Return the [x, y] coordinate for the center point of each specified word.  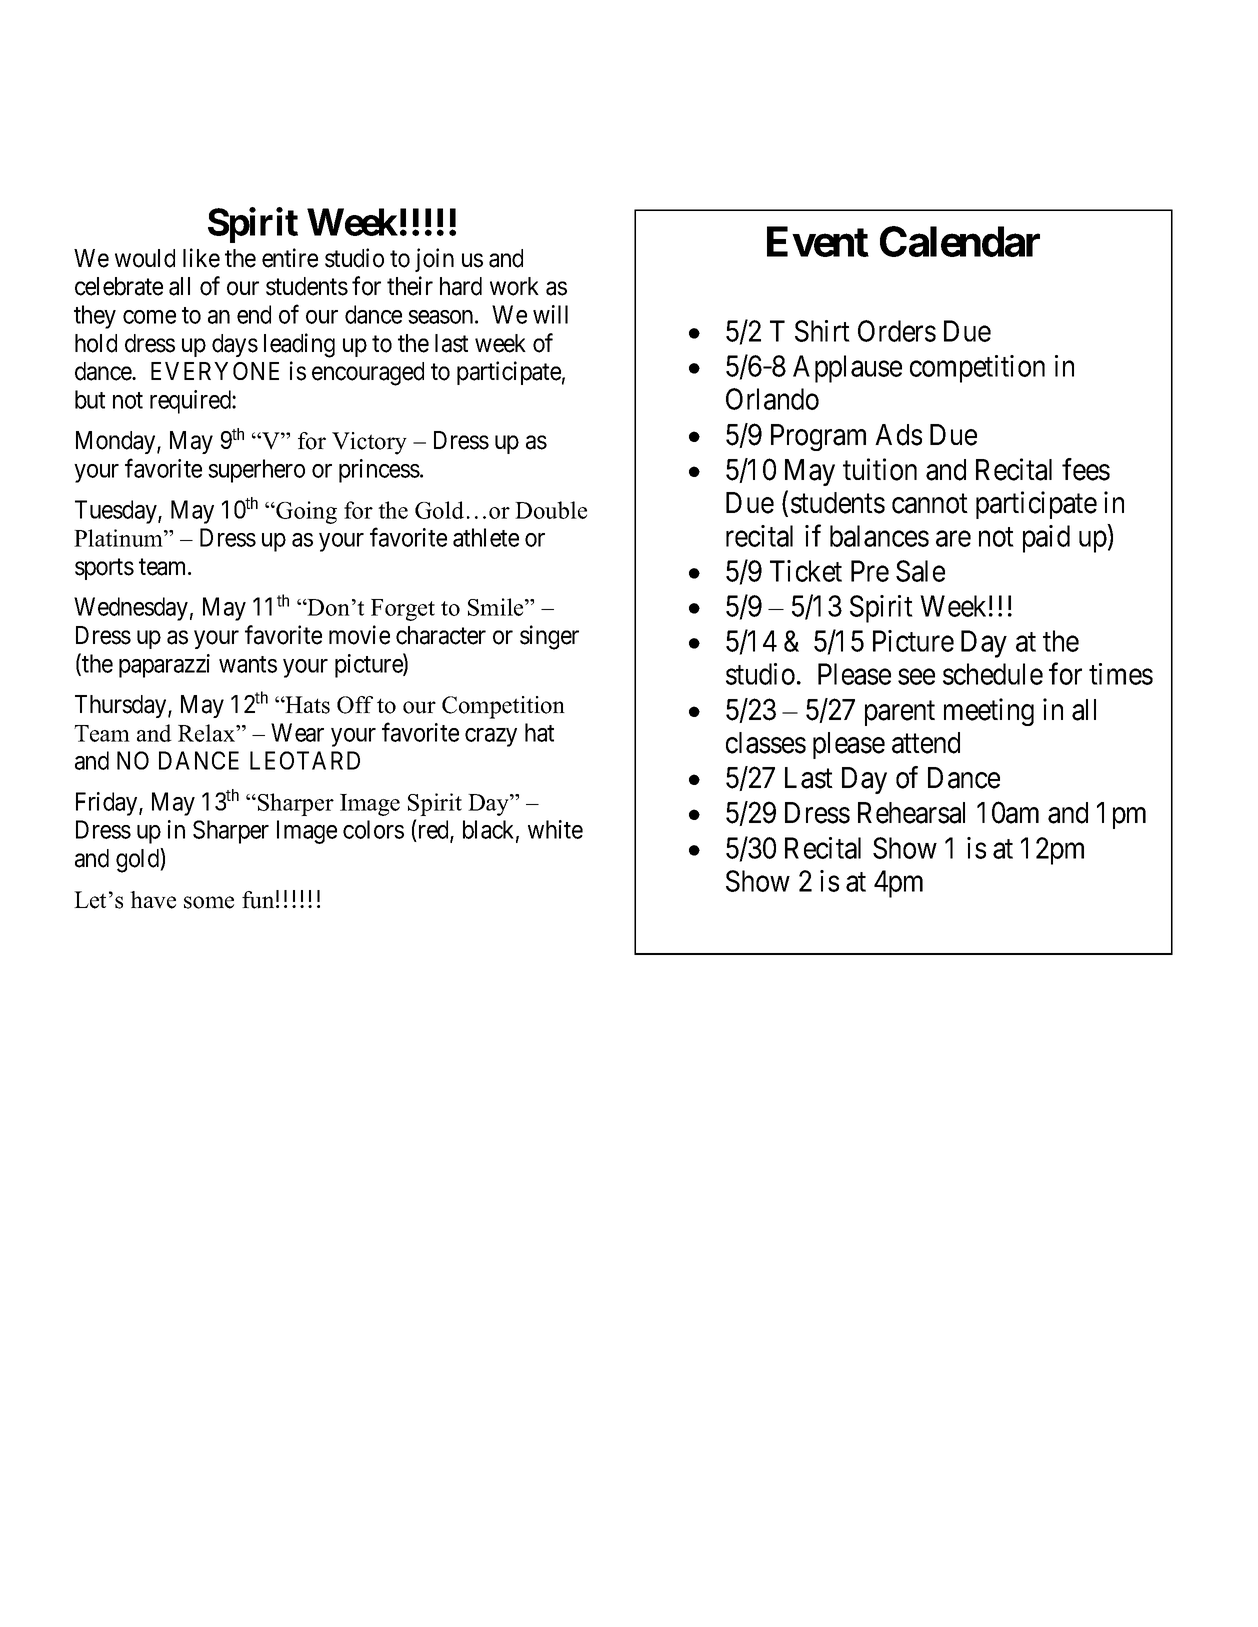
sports [104, 569]
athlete [486, 537]
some [209, 902]
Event [818, 241]
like [201, 258]
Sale [920, 571]
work [514, 286]
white [555, 829]
